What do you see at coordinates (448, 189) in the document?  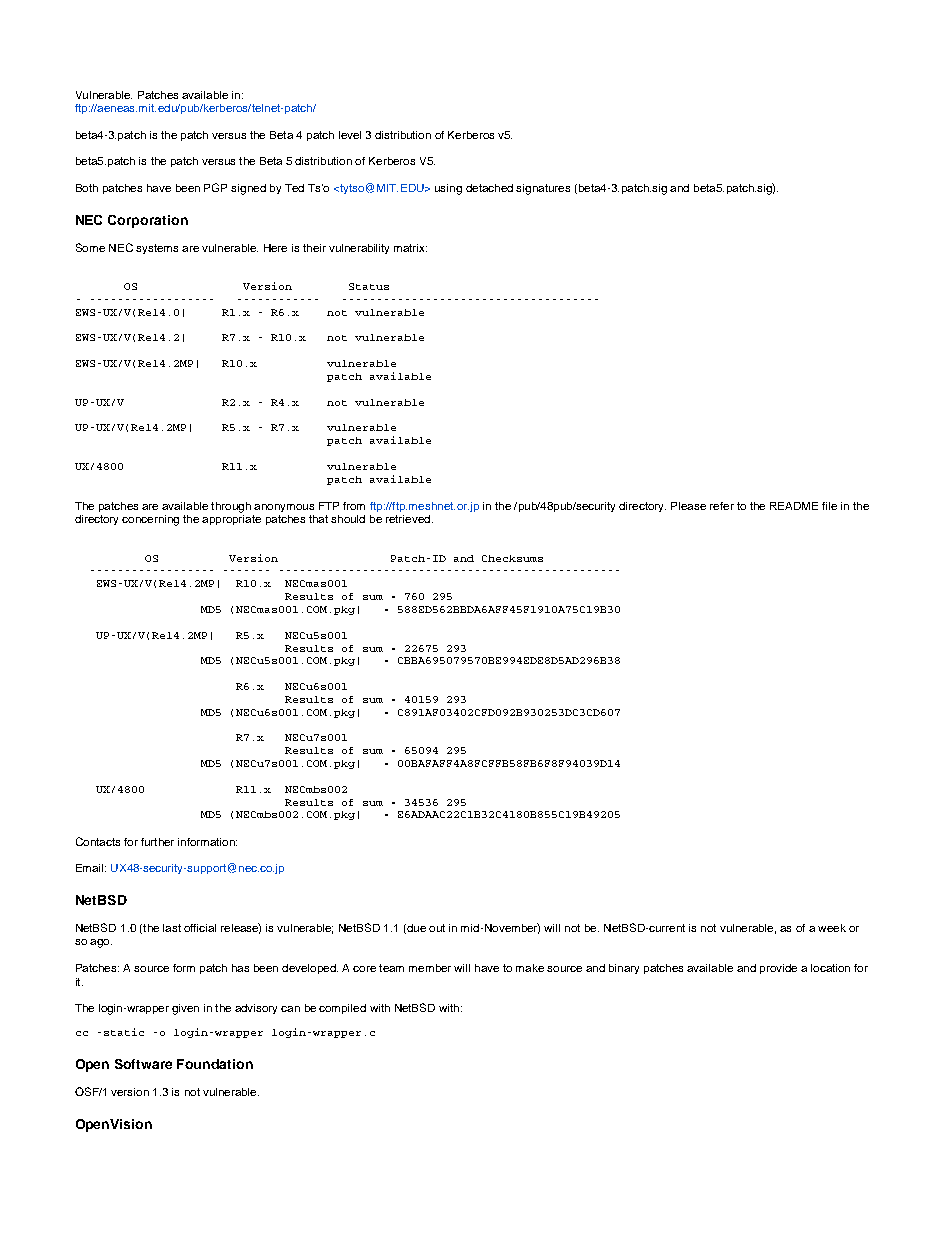 I see `using` at bounding box center [448, 189].
